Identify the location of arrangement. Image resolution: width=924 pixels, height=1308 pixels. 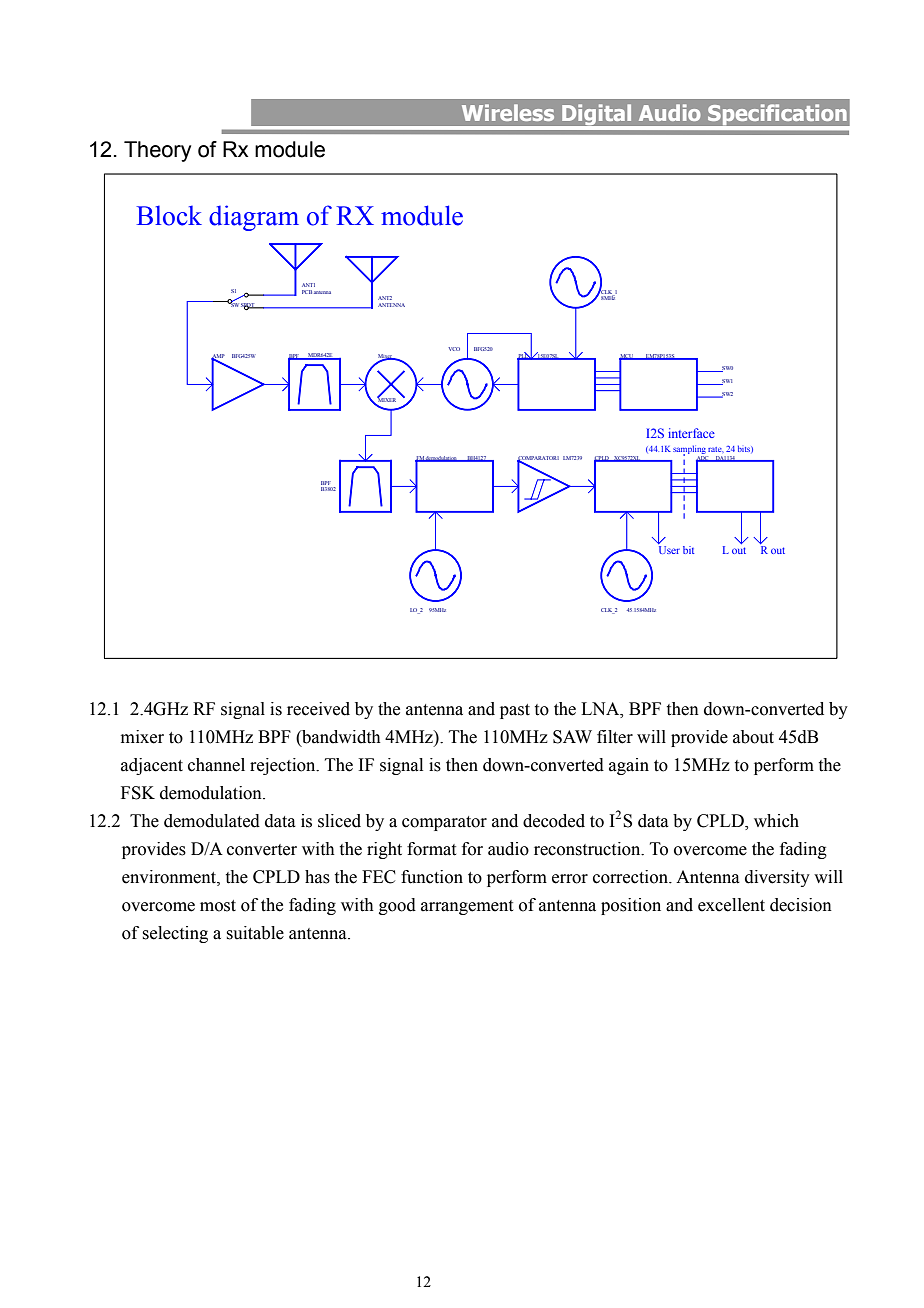
(467, 907).
